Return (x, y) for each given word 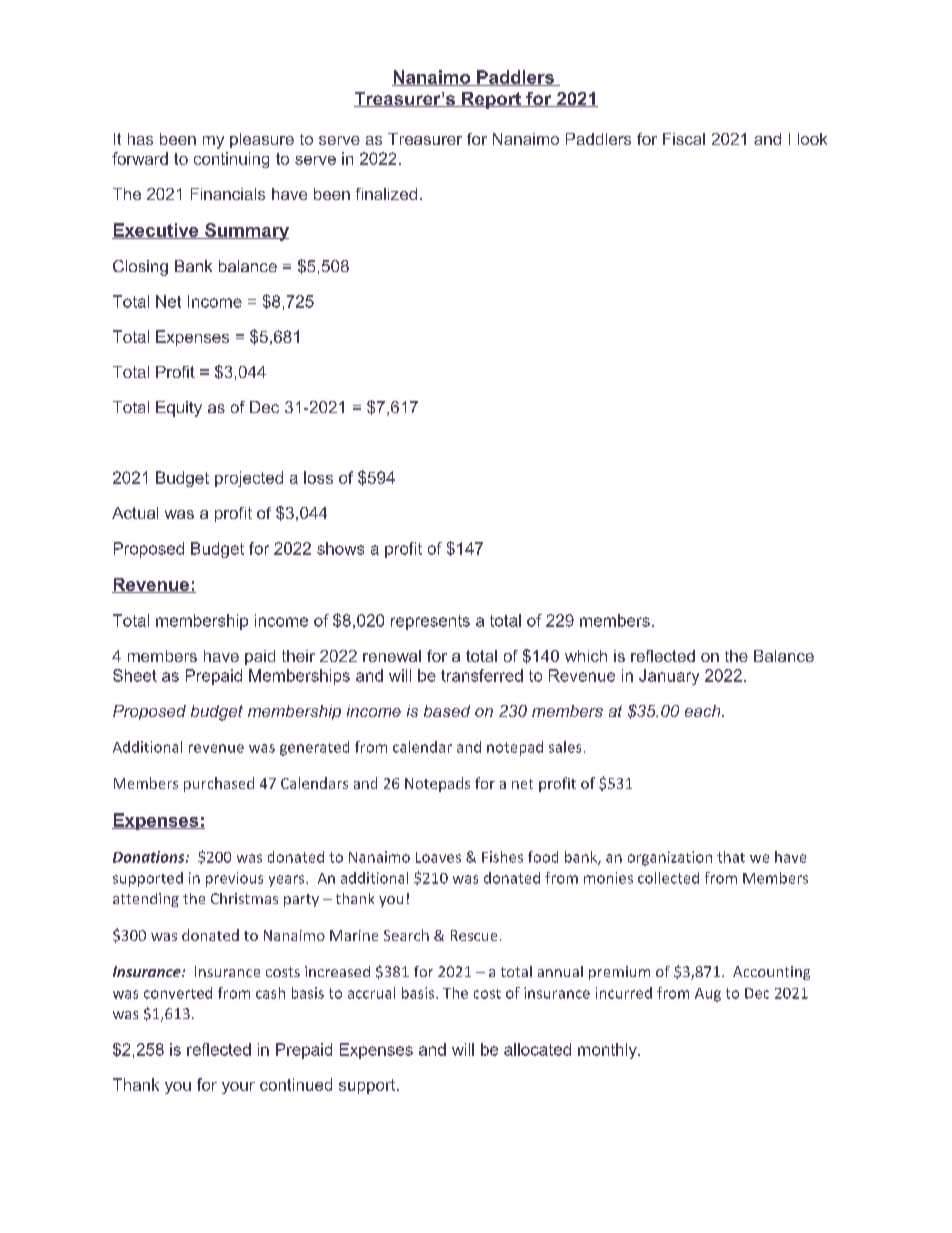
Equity (179, 409)
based (447, 711)
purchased (219, 784)
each (704, 711)
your (238, 1088)
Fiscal (684, 139)
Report (491, 100)
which (586, 656)
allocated (537, 1049)
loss (318, 477)
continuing (231, 160)
